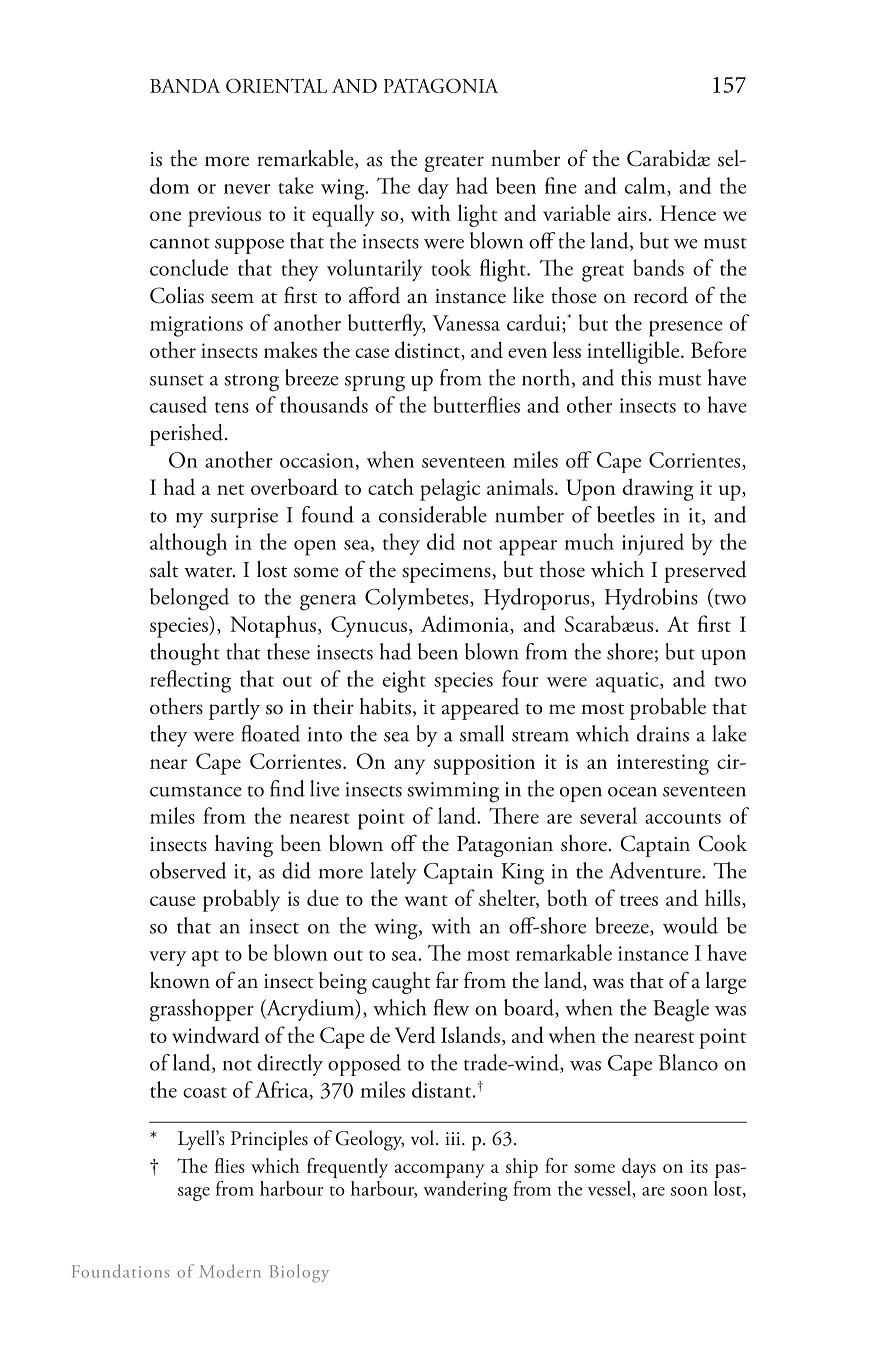 The image size is (896, 1345). I want to click on Adventure, so click(656, 870).
